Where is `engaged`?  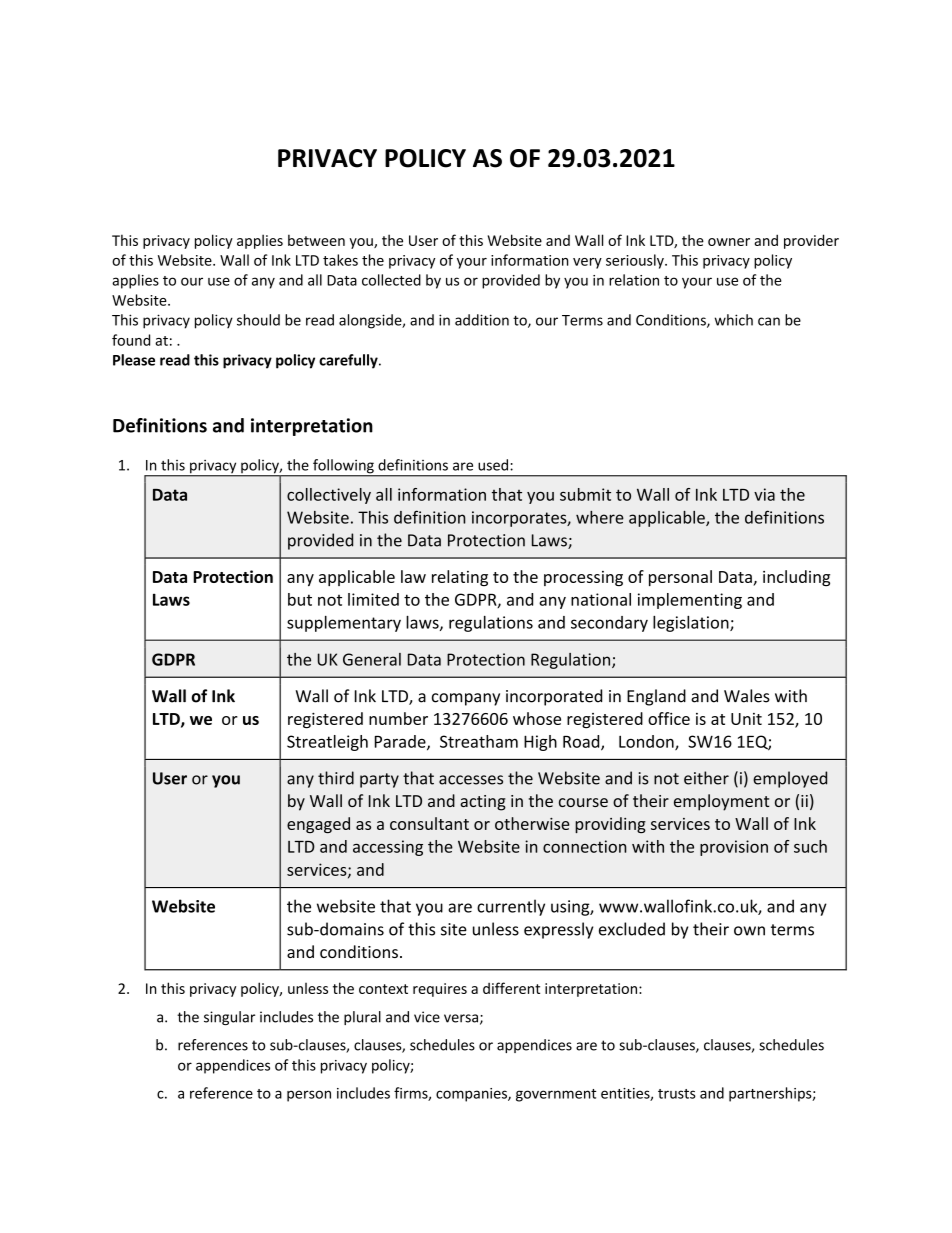
engaged is located at coordinates (318, 825).
